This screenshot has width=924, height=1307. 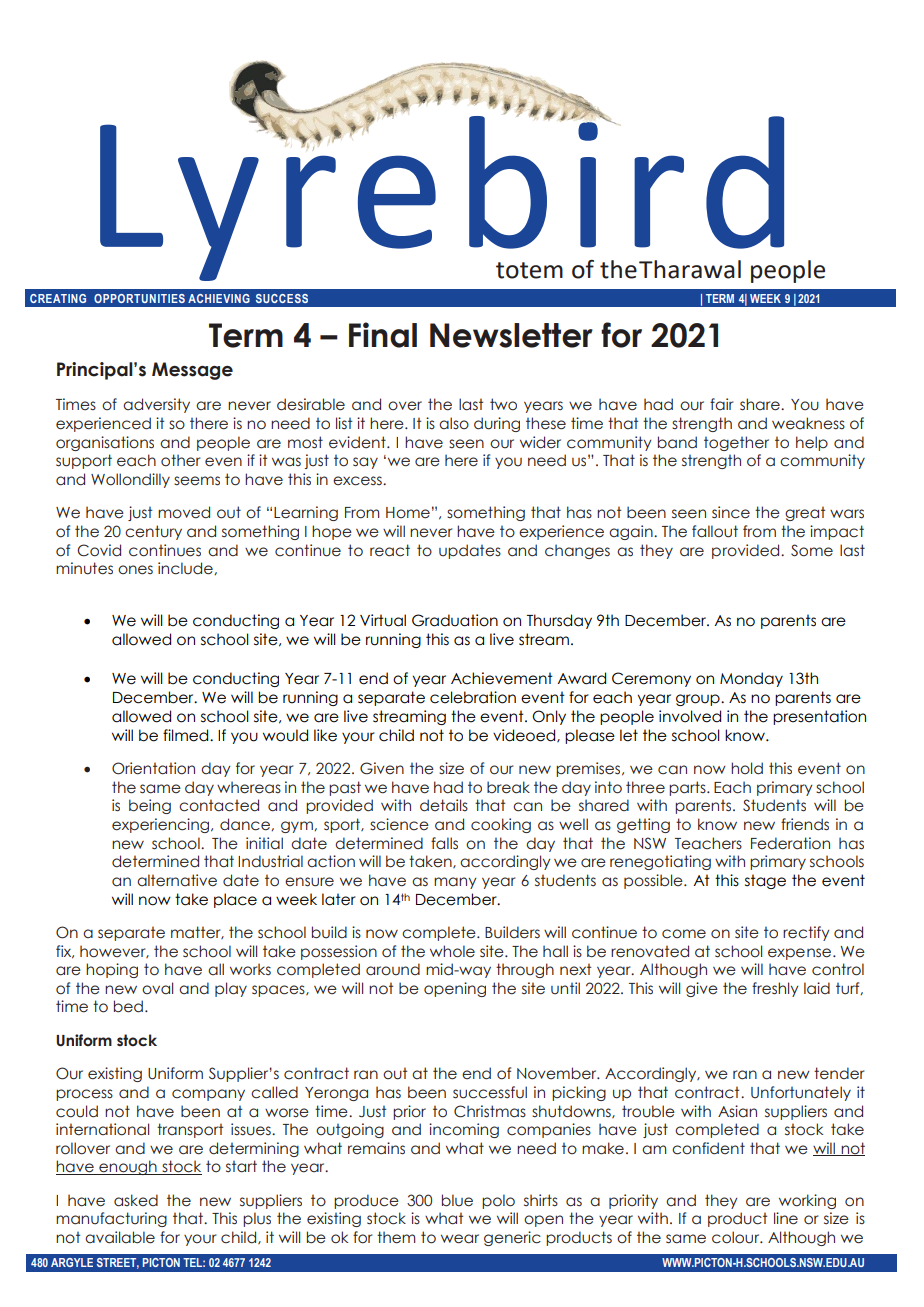 What do you see at coordinates (751, 679) in the screenshot?
I see `Monday` at bounding box center [751, 679].
